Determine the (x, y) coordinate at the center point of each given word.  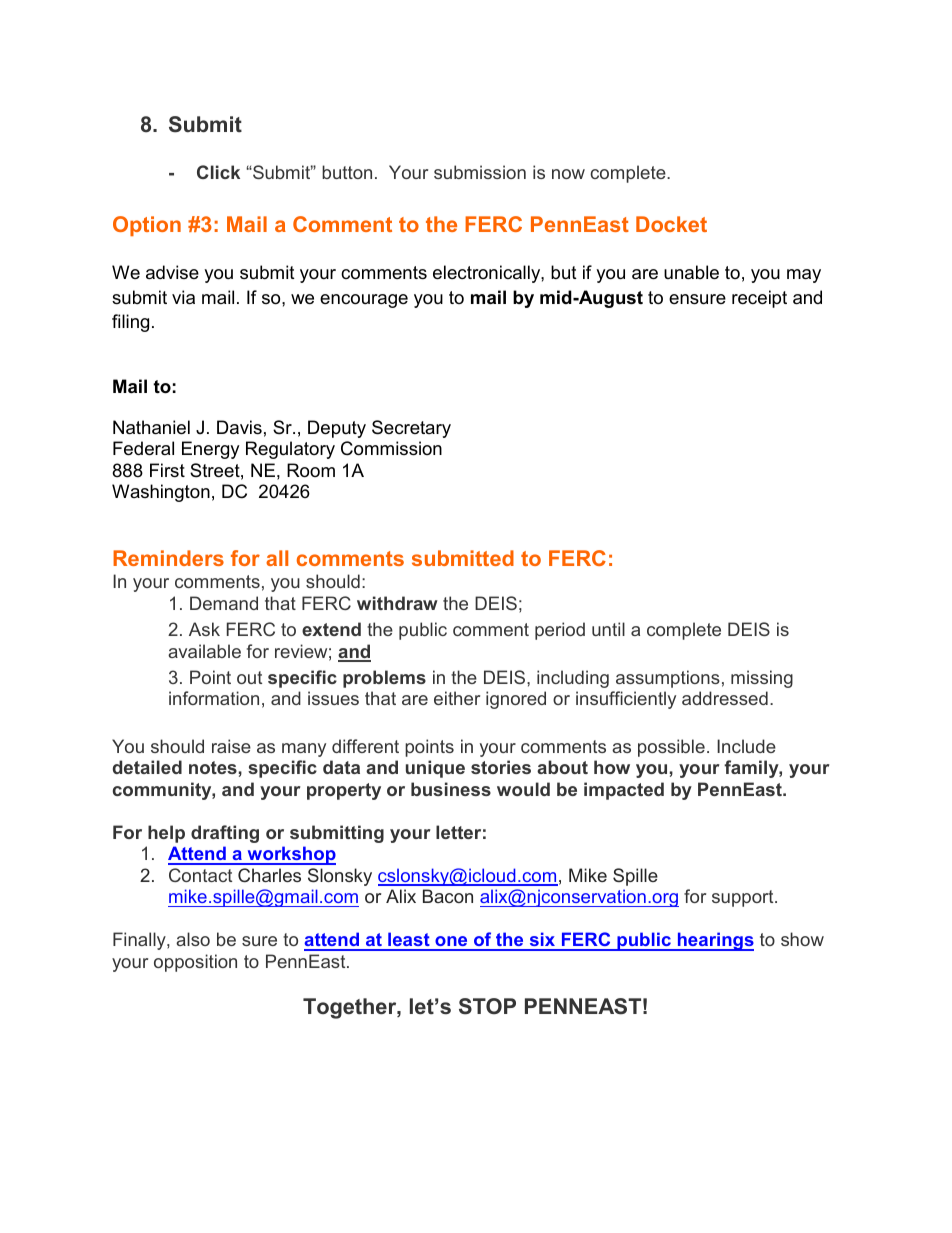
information (214, 698)
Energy (211, 450)
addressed (725, 698)
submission (480, 172)
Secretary (411, 429)
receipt (759, 299)
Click (218, 172)
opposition (195, 963)
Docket (671, 224)
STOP (487, 1006)
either (457, 698)
